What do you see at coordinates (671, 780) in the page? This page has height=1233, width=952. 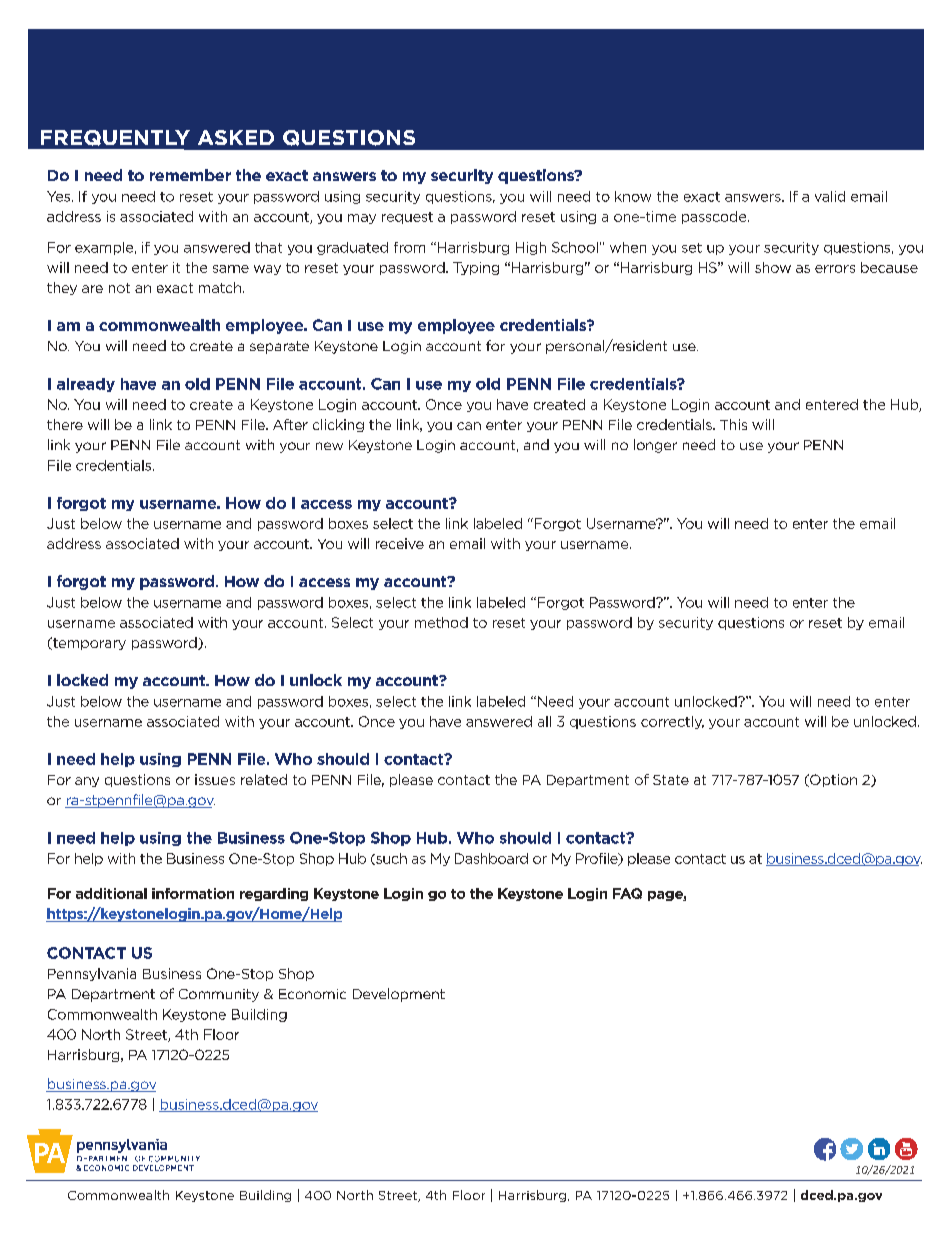 I see `State` at bounding box center [671, 780].
